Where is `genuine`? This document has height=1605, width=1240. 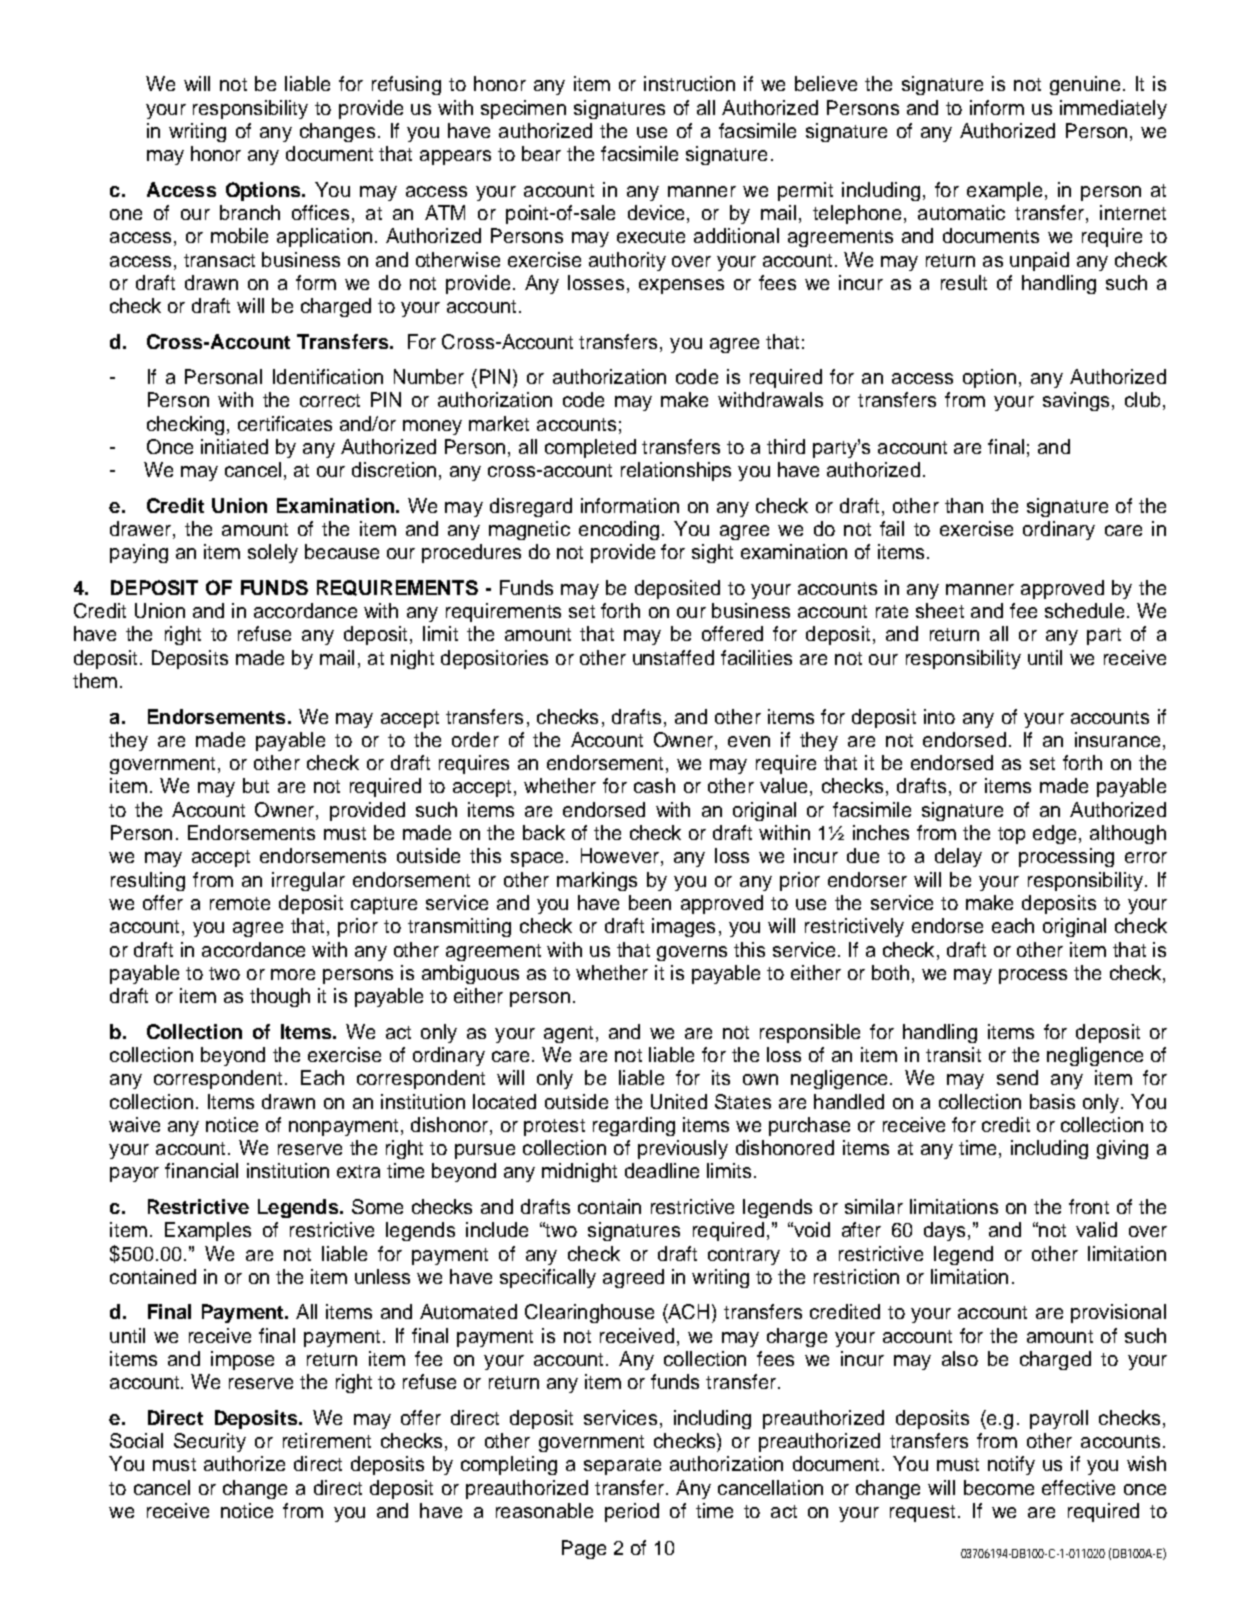 genuine is located at coordinates (1085, 85).
